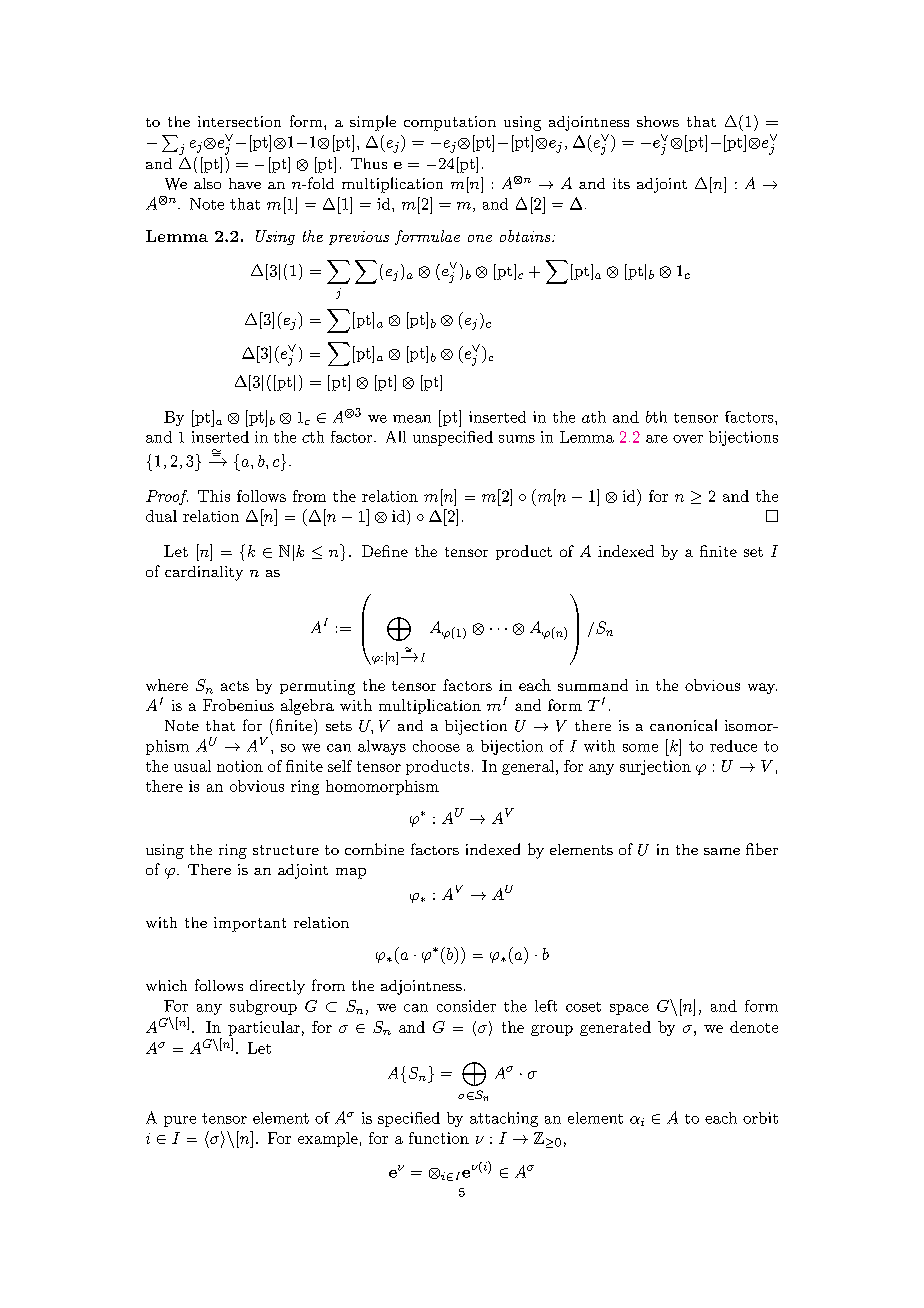  What do you see at coordinates (385, 551) in the page?
I see `Define` at bounding box center [385, 551].
